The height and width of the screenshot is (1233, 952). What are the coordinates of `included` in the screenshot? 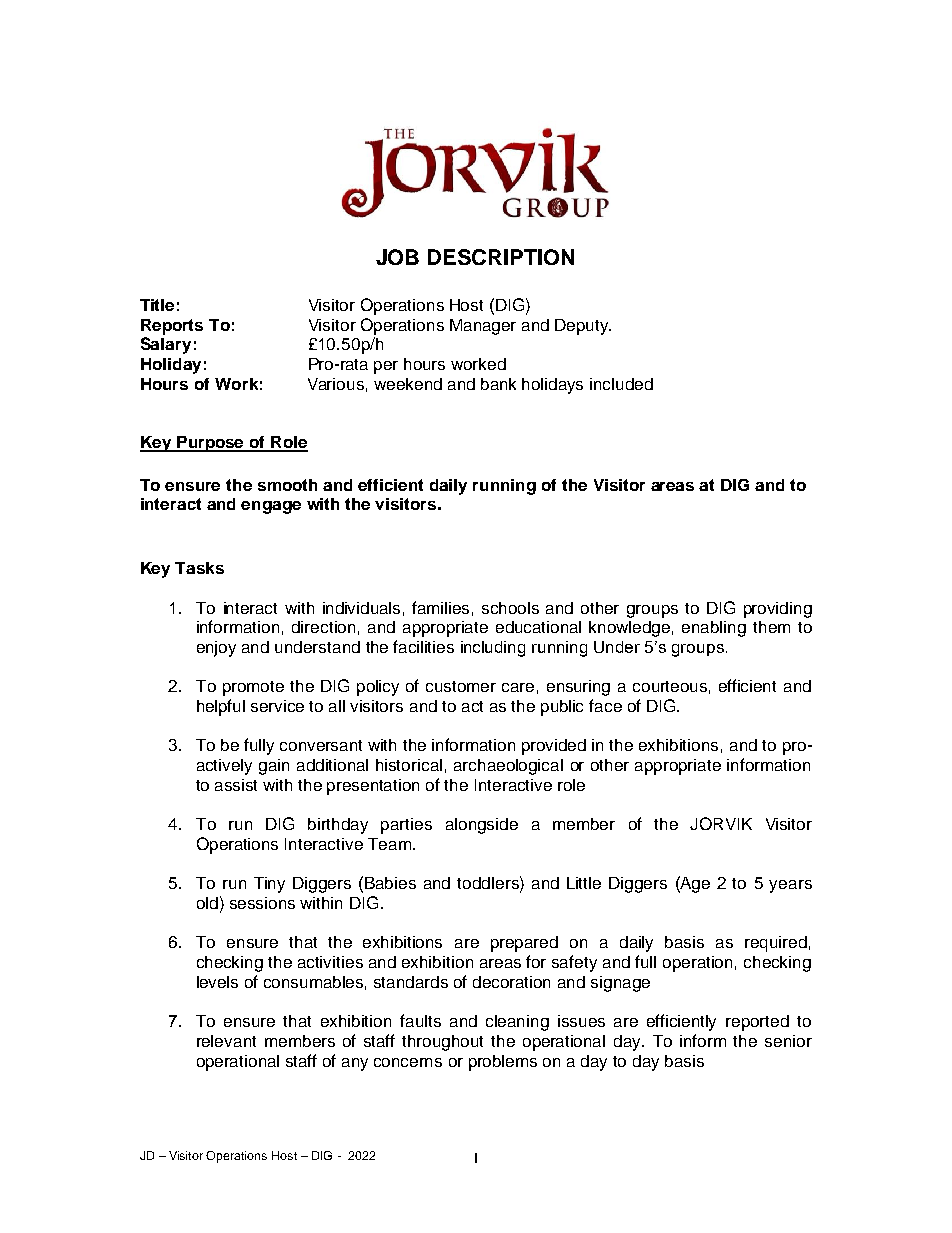 It's located at (621, 384).
